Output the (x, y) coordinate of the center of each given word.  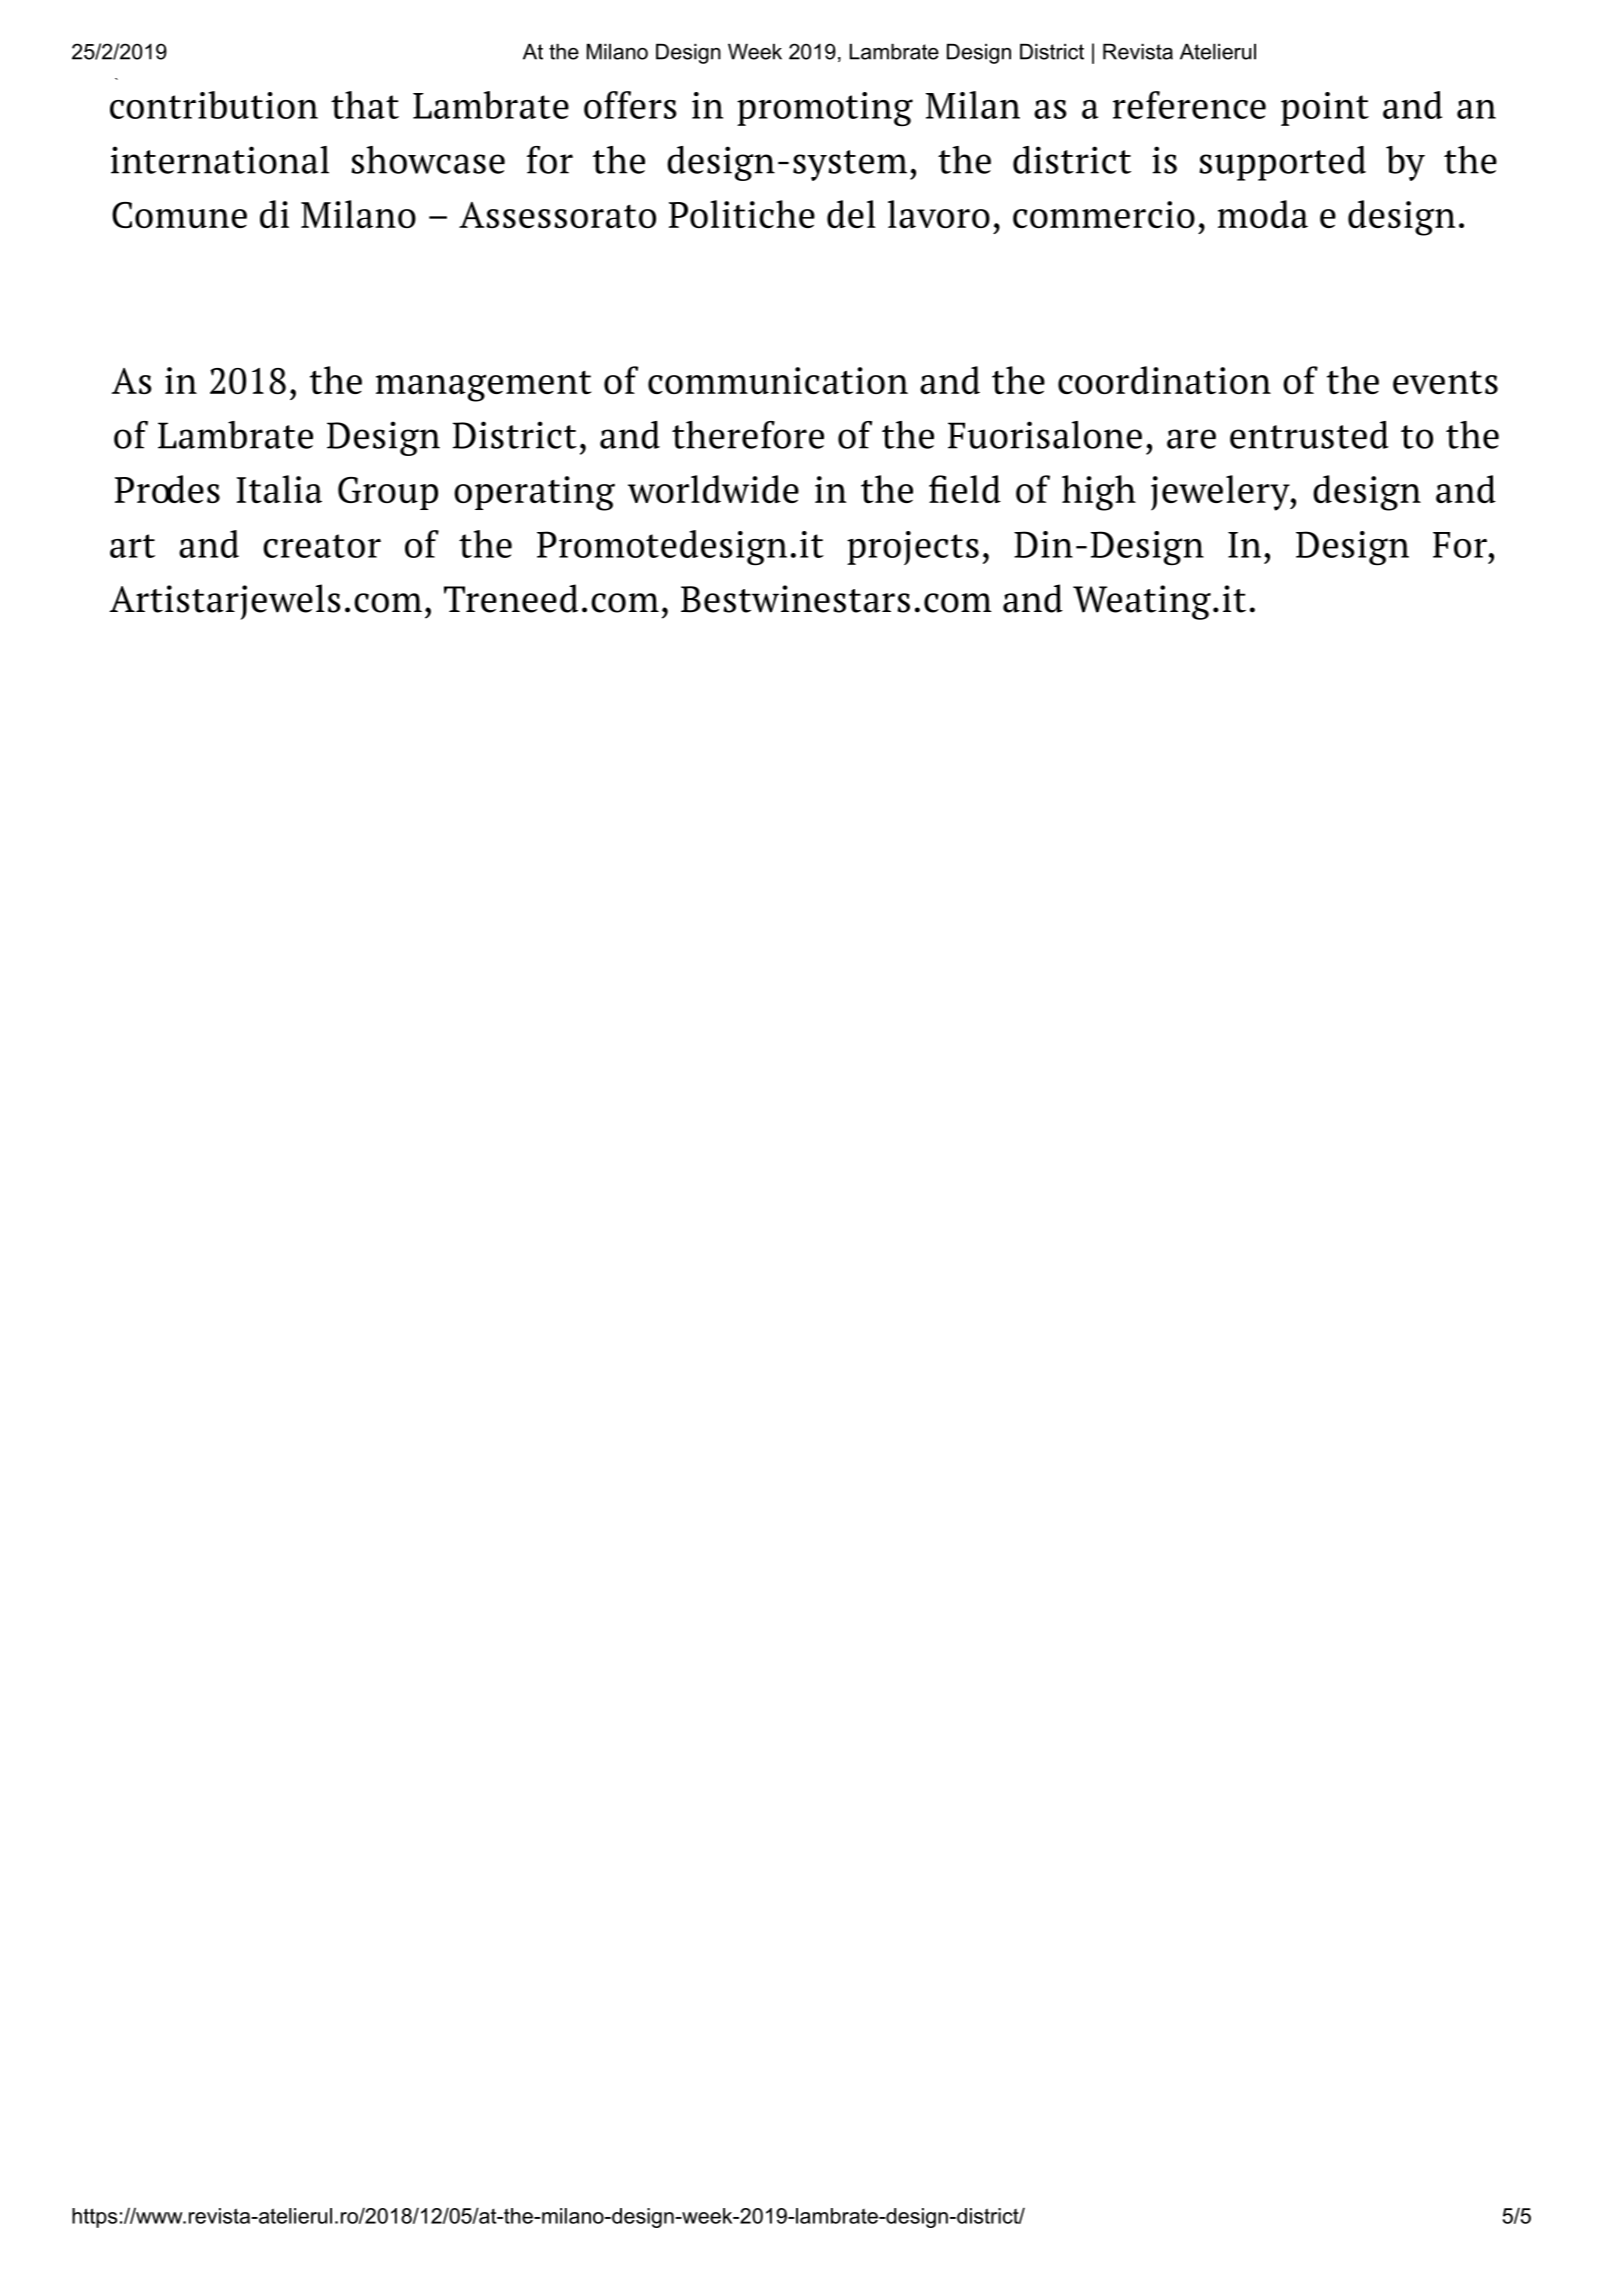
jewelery (1221, 493)
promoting (825, 109)
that (365, 105)
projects (913, 548)
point (1325, 109)
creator (322, 546)
